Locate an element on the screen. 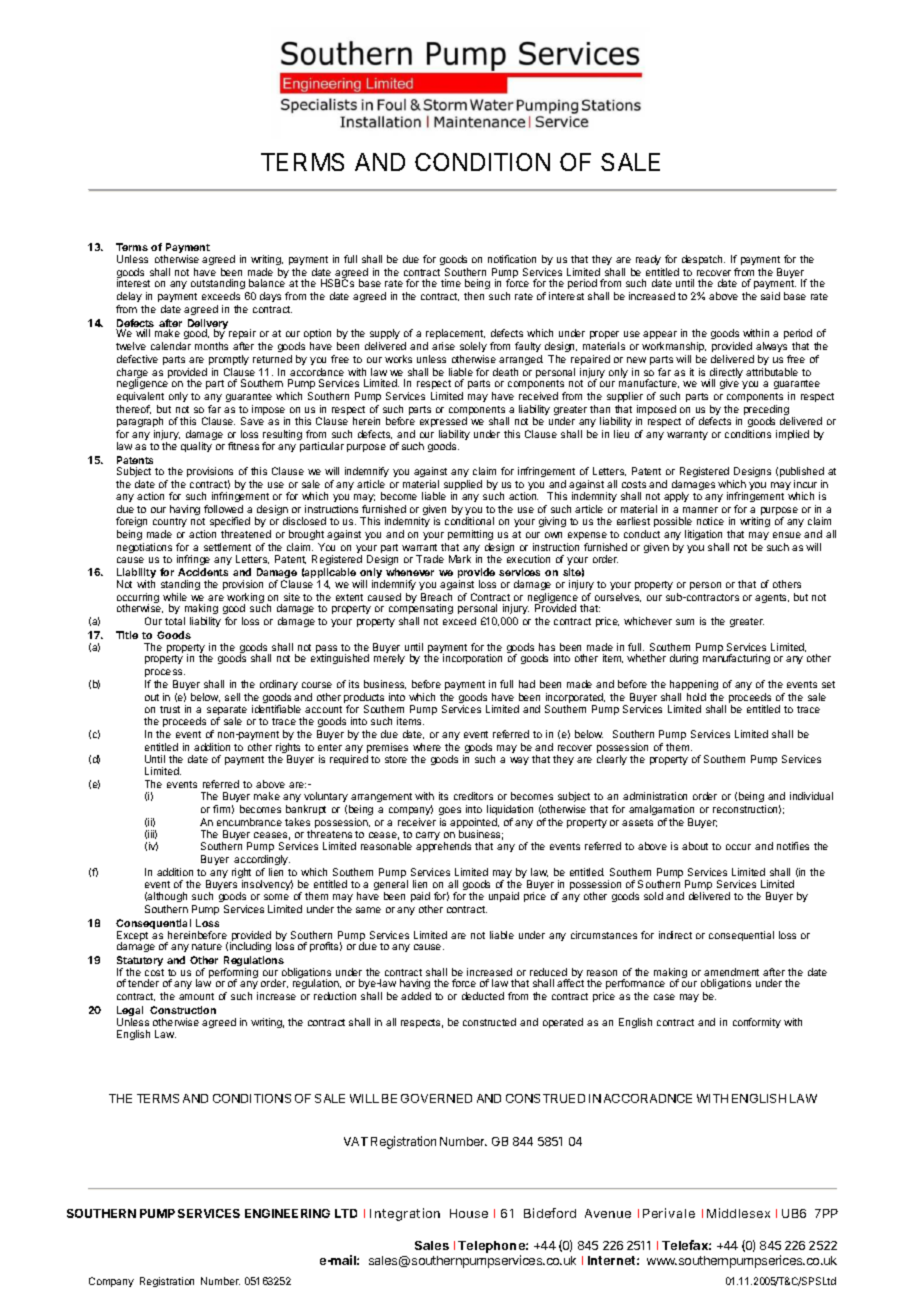 The image size is (924, 1308). trust is located at coordinates (170, 709).
